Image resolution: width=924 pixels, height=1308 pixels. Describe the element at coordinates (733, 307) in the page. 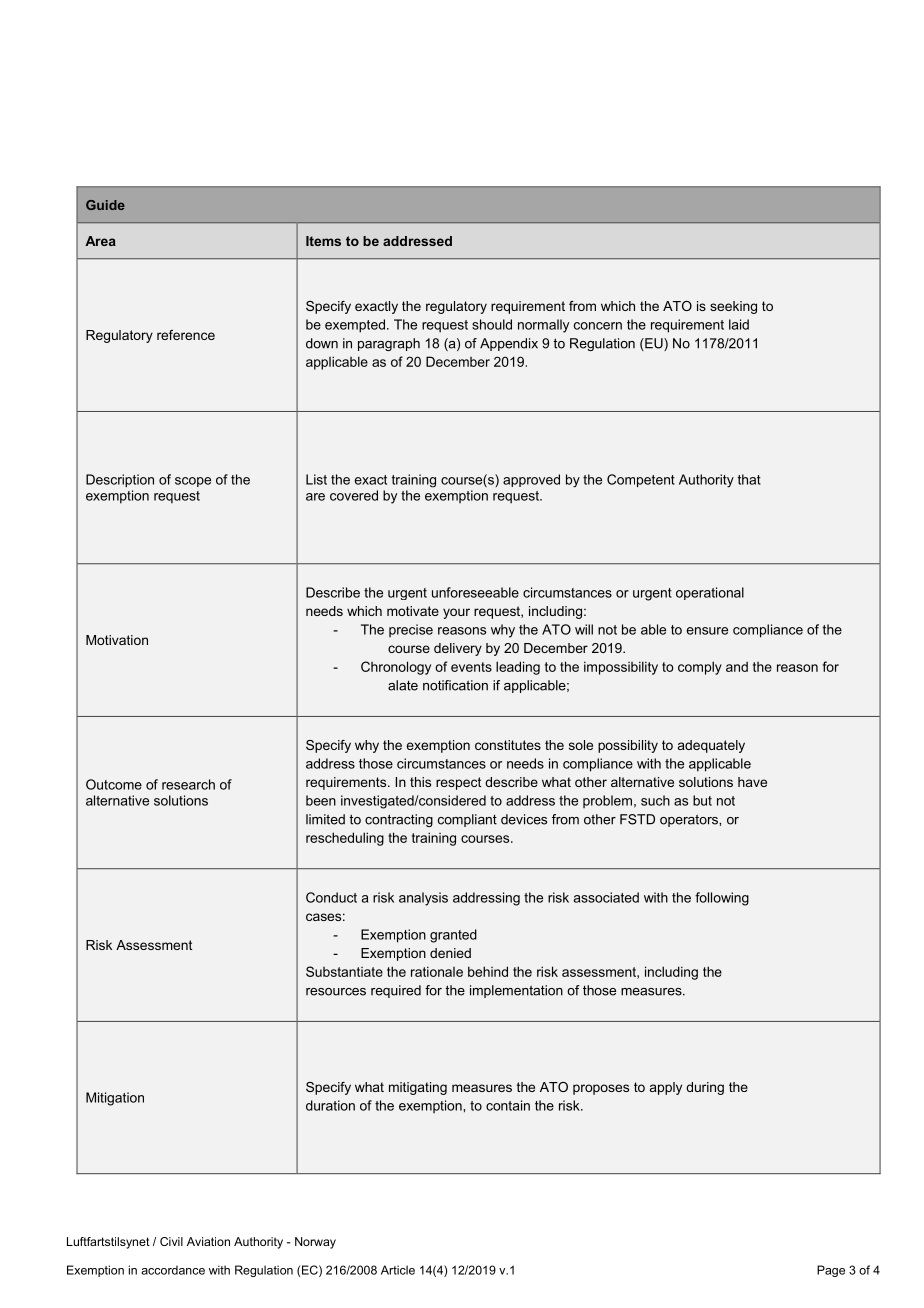

I see `seeking` at that location.
